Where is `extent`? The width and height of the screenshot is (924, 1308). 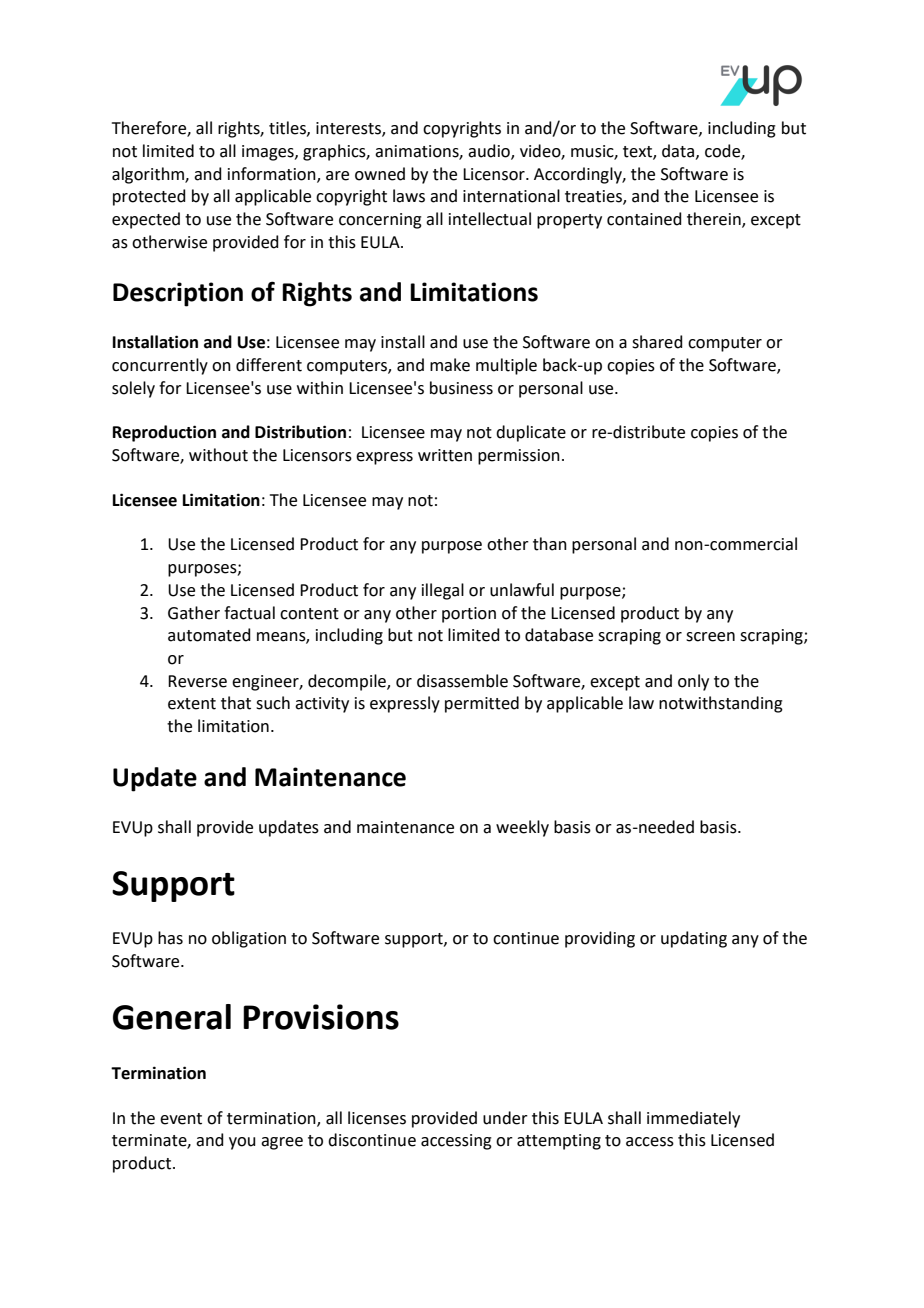 extent is located at coordinates (192, 704).
